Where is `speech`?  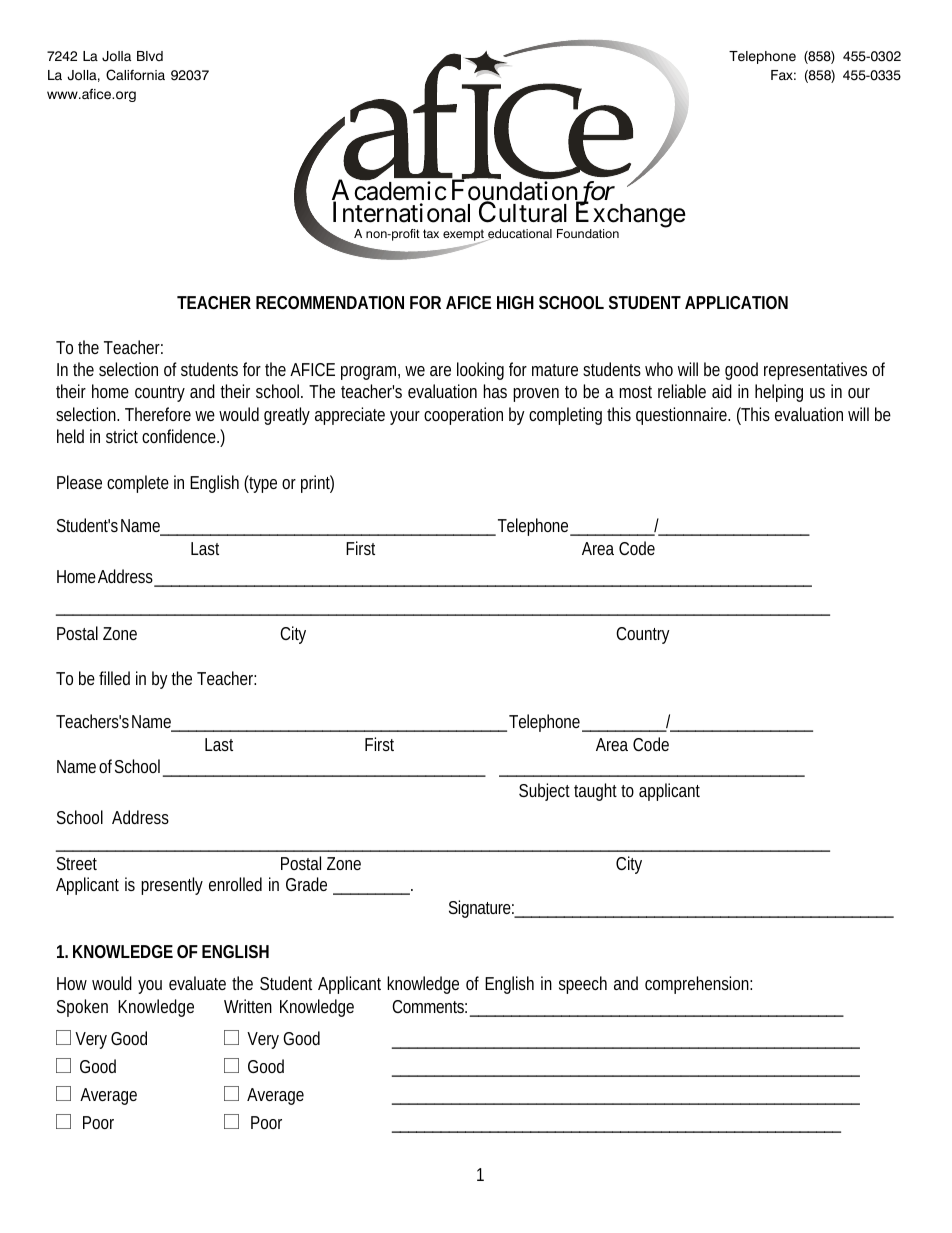 speech is located at coordinates (583, 985).
